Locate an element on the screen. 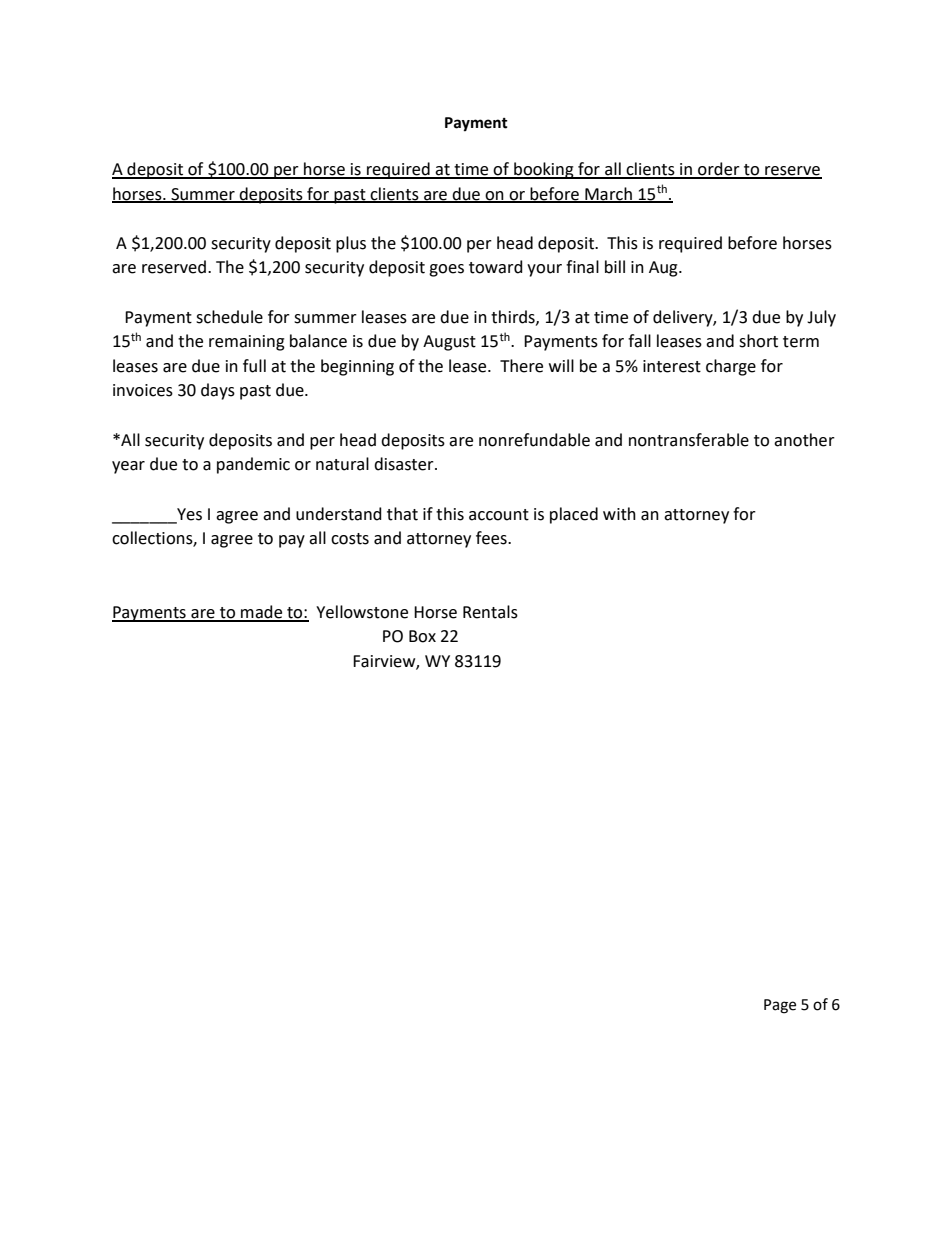 The width and height of the screenshot is (952, 1233). with is located at coordinates (619, 514).
